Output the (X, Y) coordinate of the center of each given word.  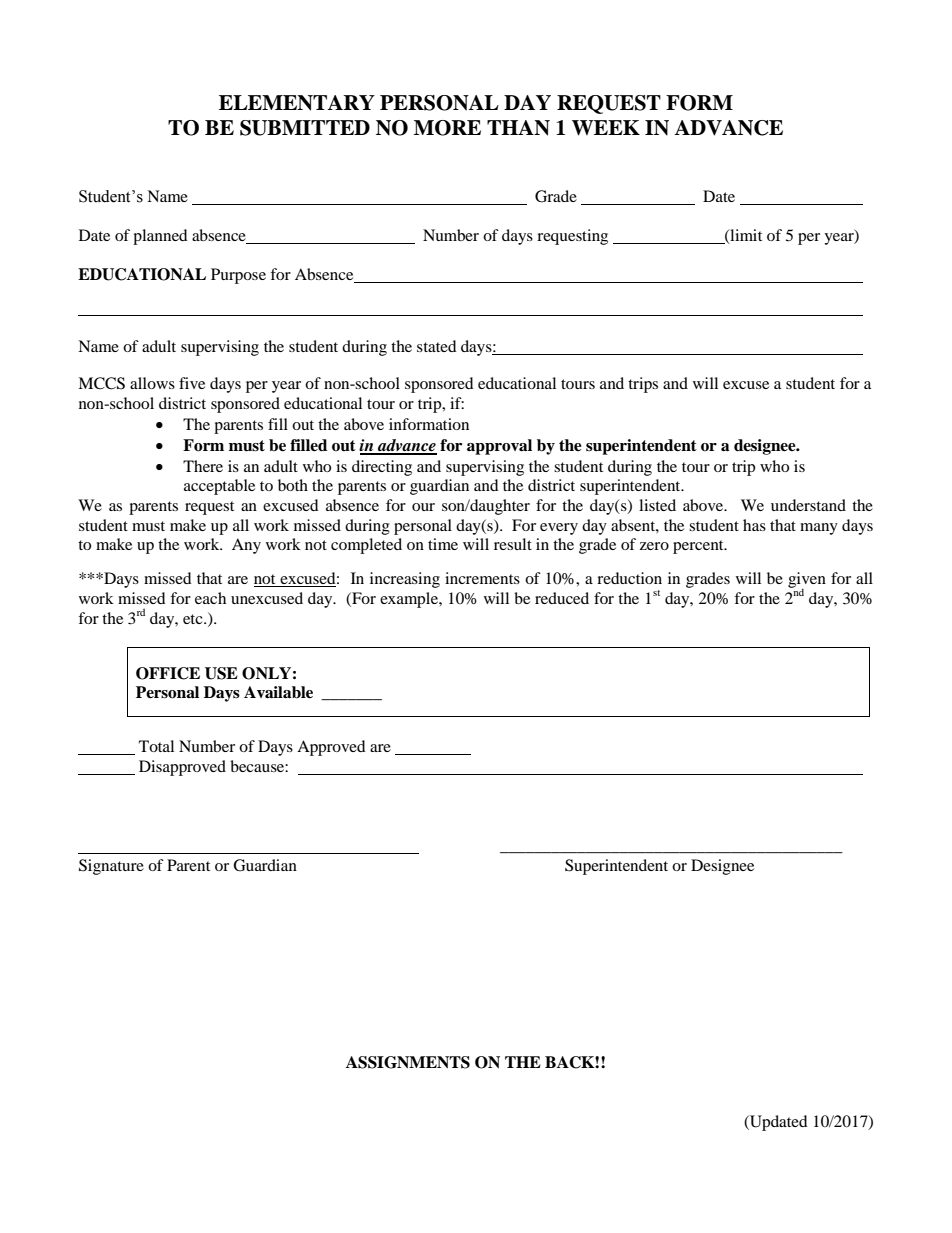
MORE (447, 128)
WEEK (606, 128)
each (210, 598)
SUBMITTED (305, 128)
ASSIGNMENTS (408, 1062)
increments (482, 578)
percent (699, 547)
